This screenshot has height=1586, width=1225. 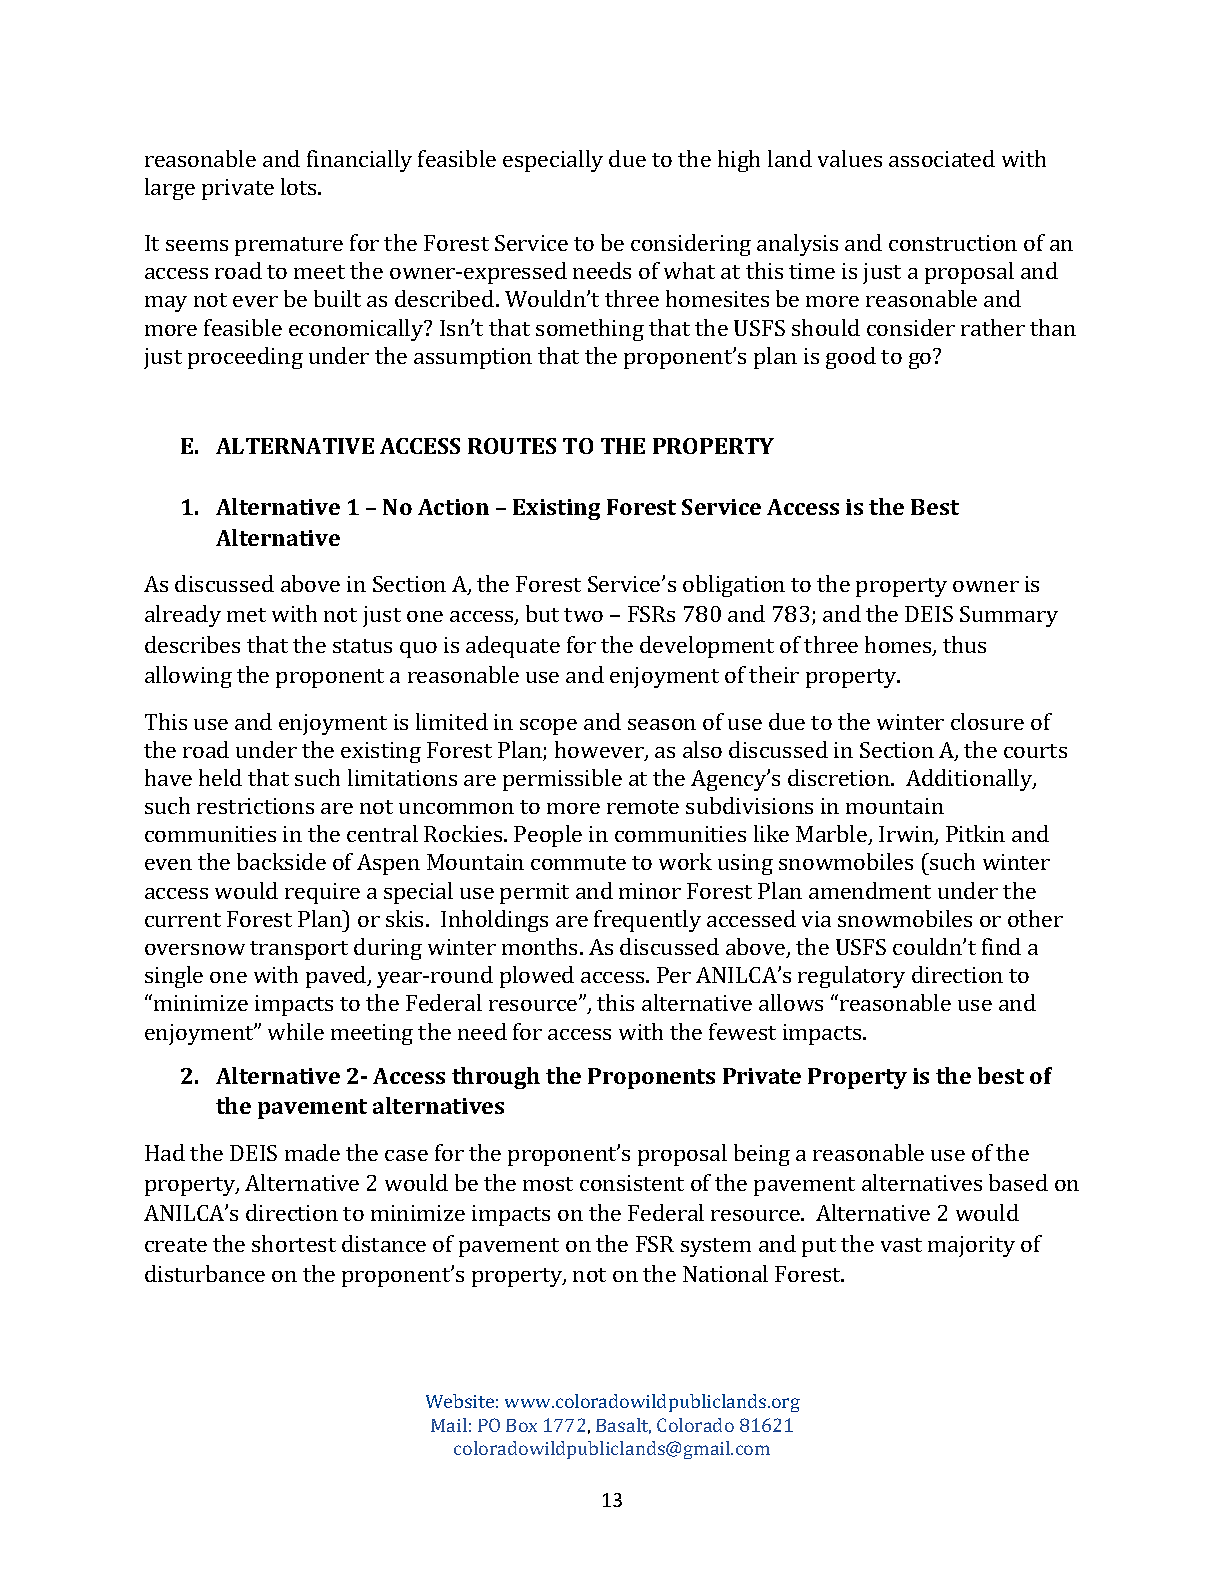 I want to click on disturbance, so click(x=205, y=1273).
